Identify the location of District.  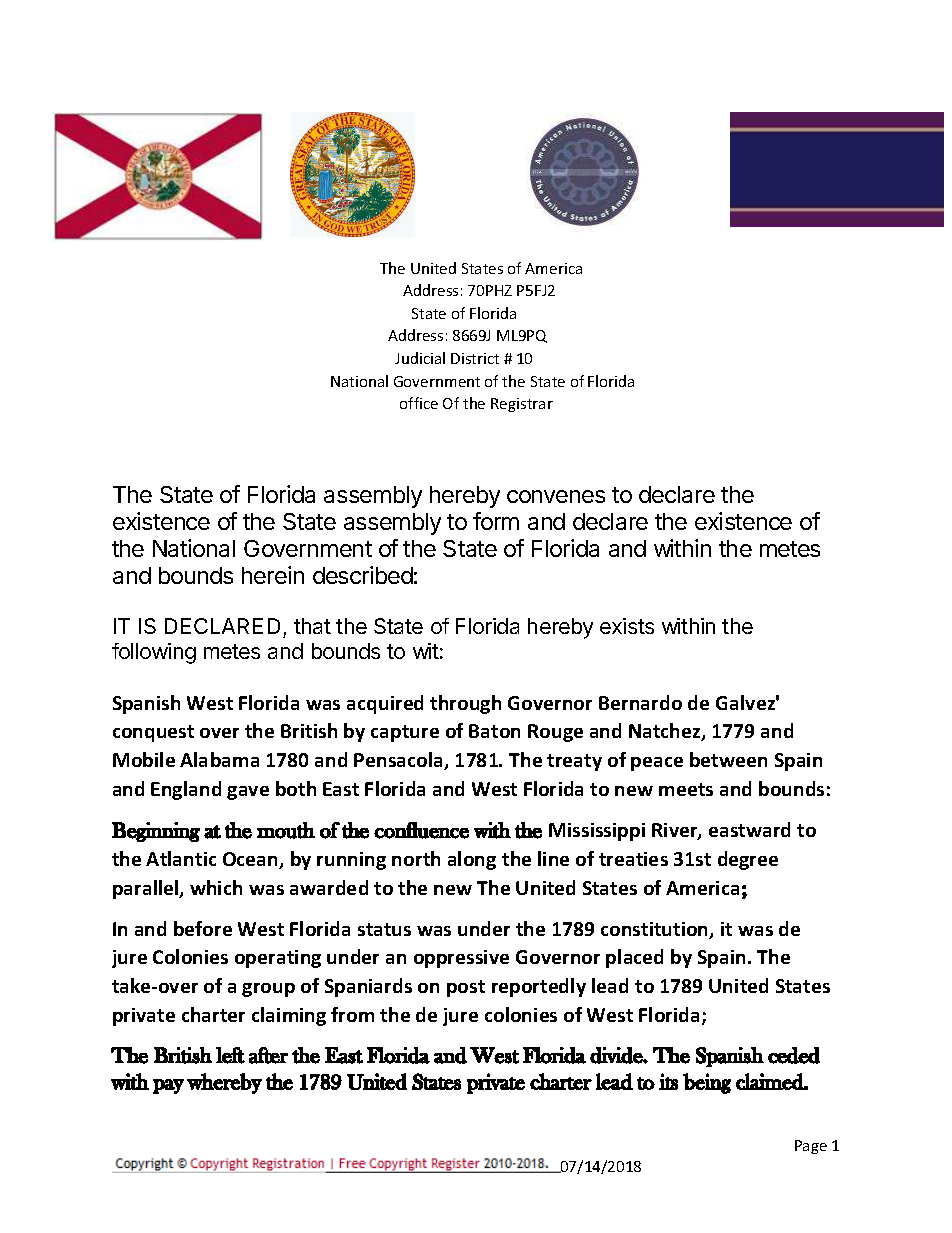
(475, 358).
